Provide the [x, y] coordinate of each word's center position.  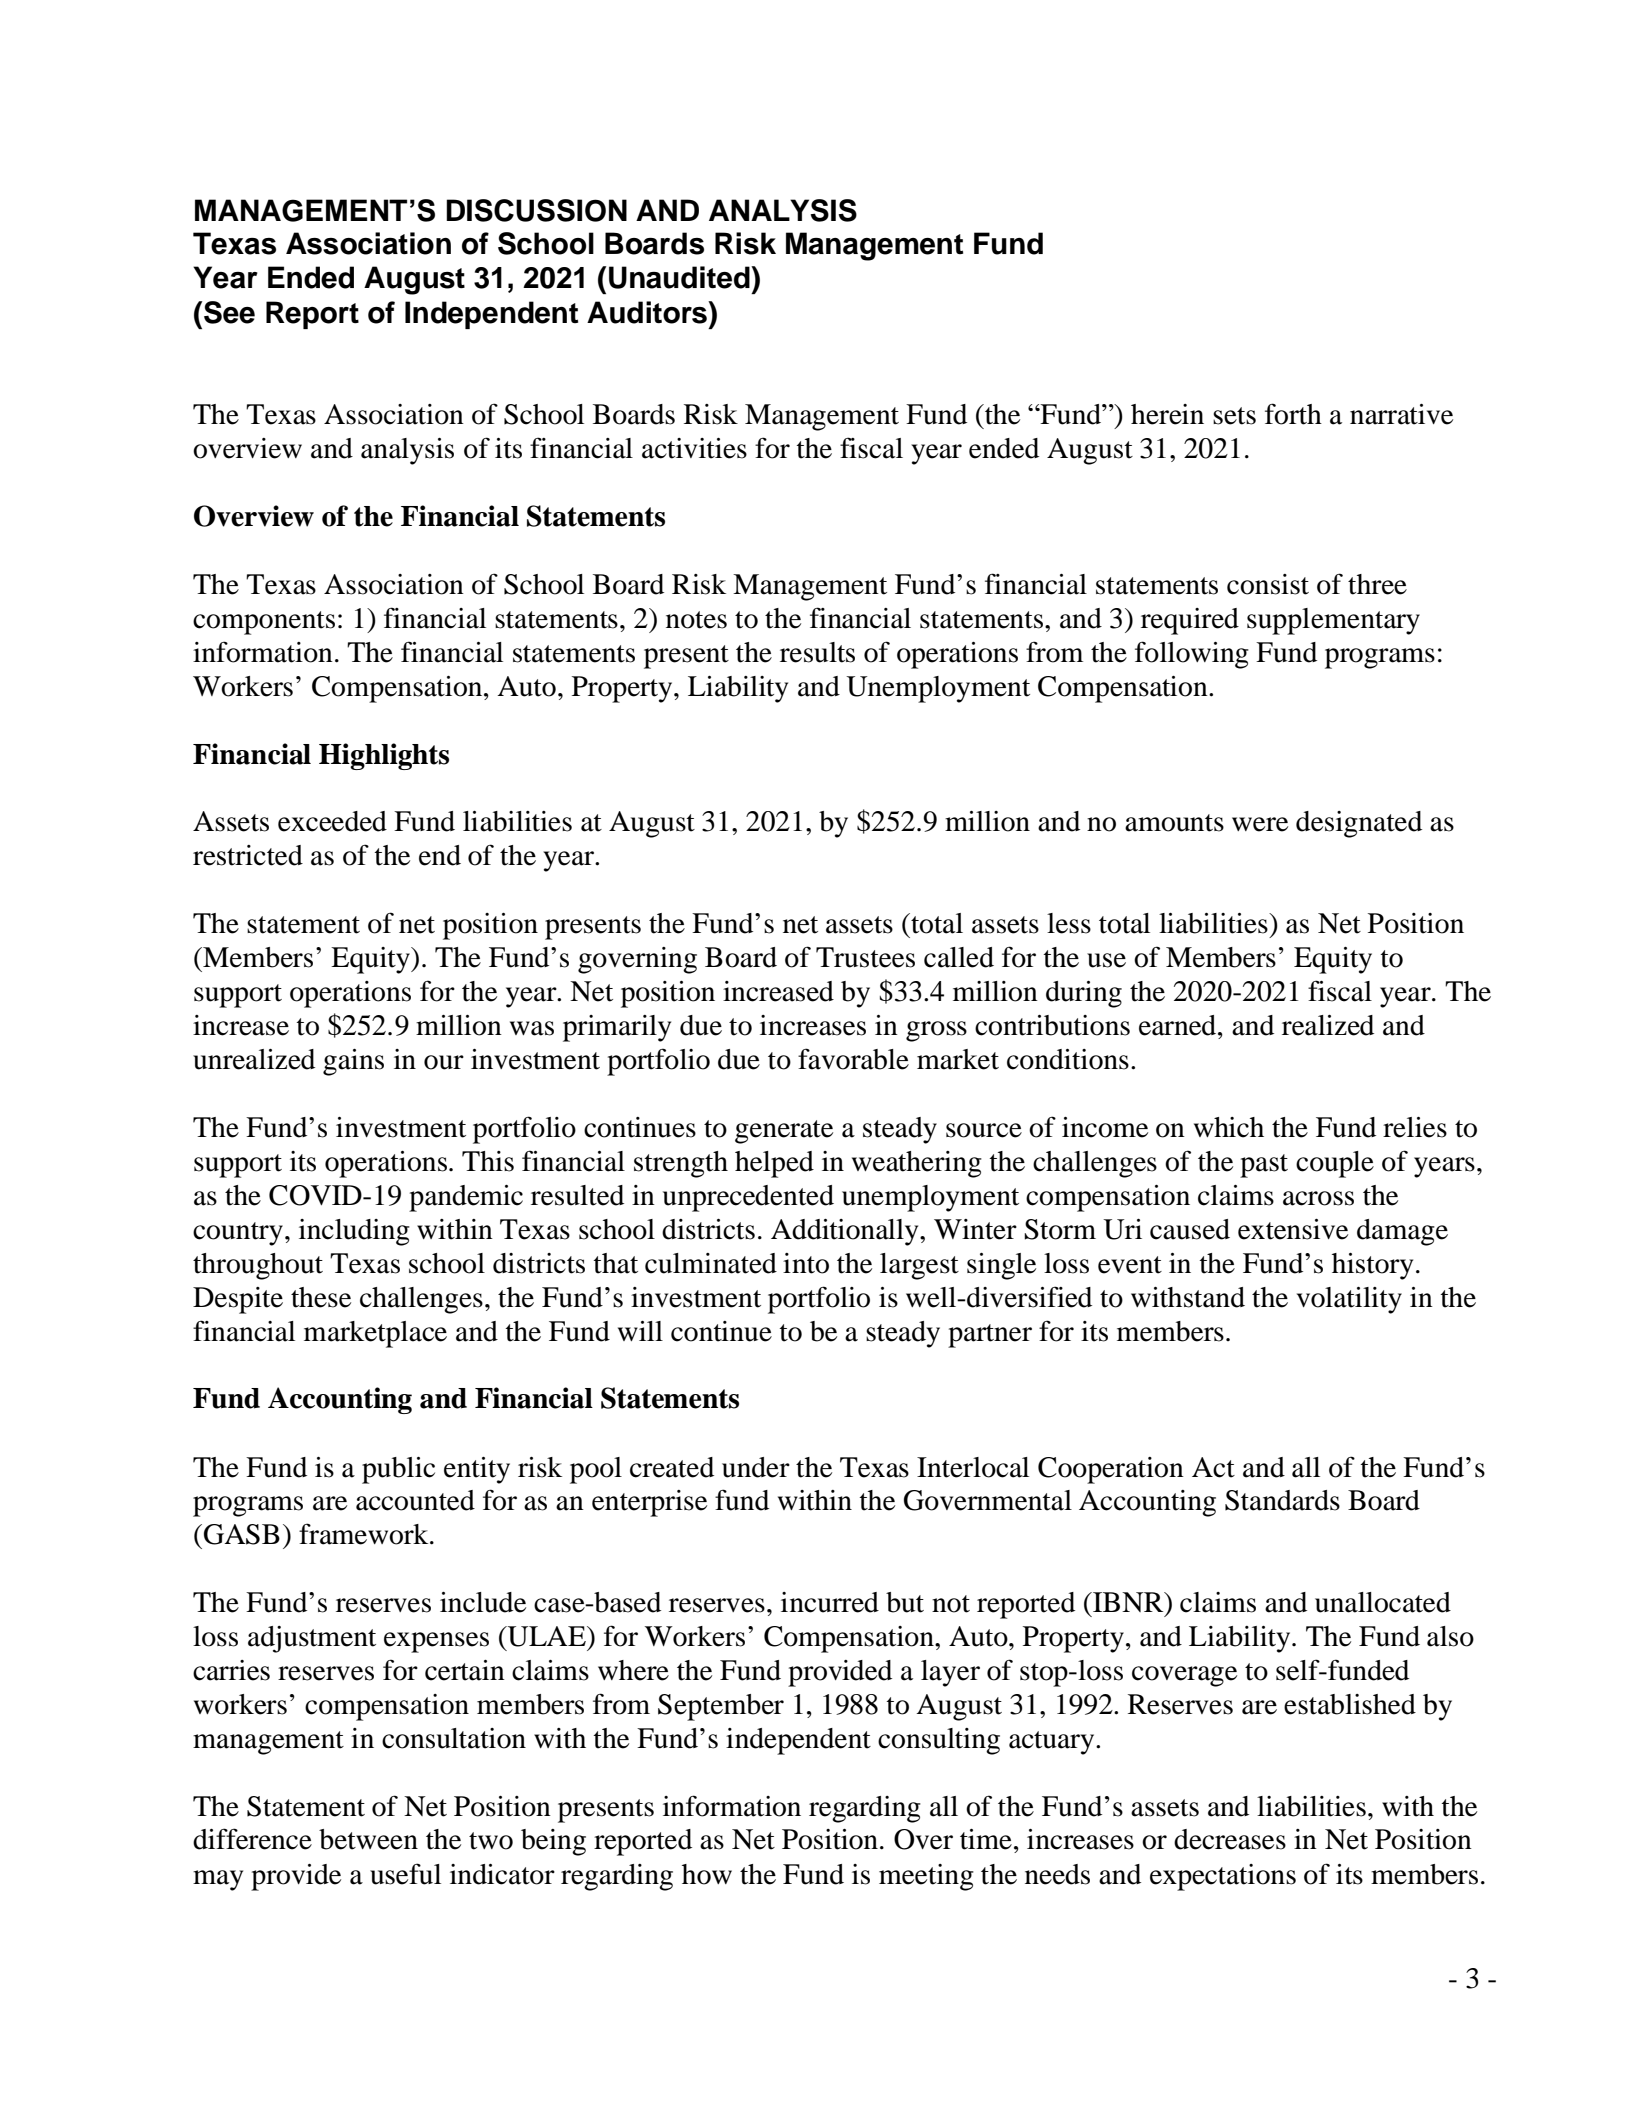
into [806, 1263]
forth [1293, 414]
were [1260, 824]
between [368, 1839]
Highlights [384, 756]
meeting [926, 1877]
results [817, 652]
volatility [1349, 1300]
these [321, 1297]
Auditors [648, 312]
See [229, 312]
